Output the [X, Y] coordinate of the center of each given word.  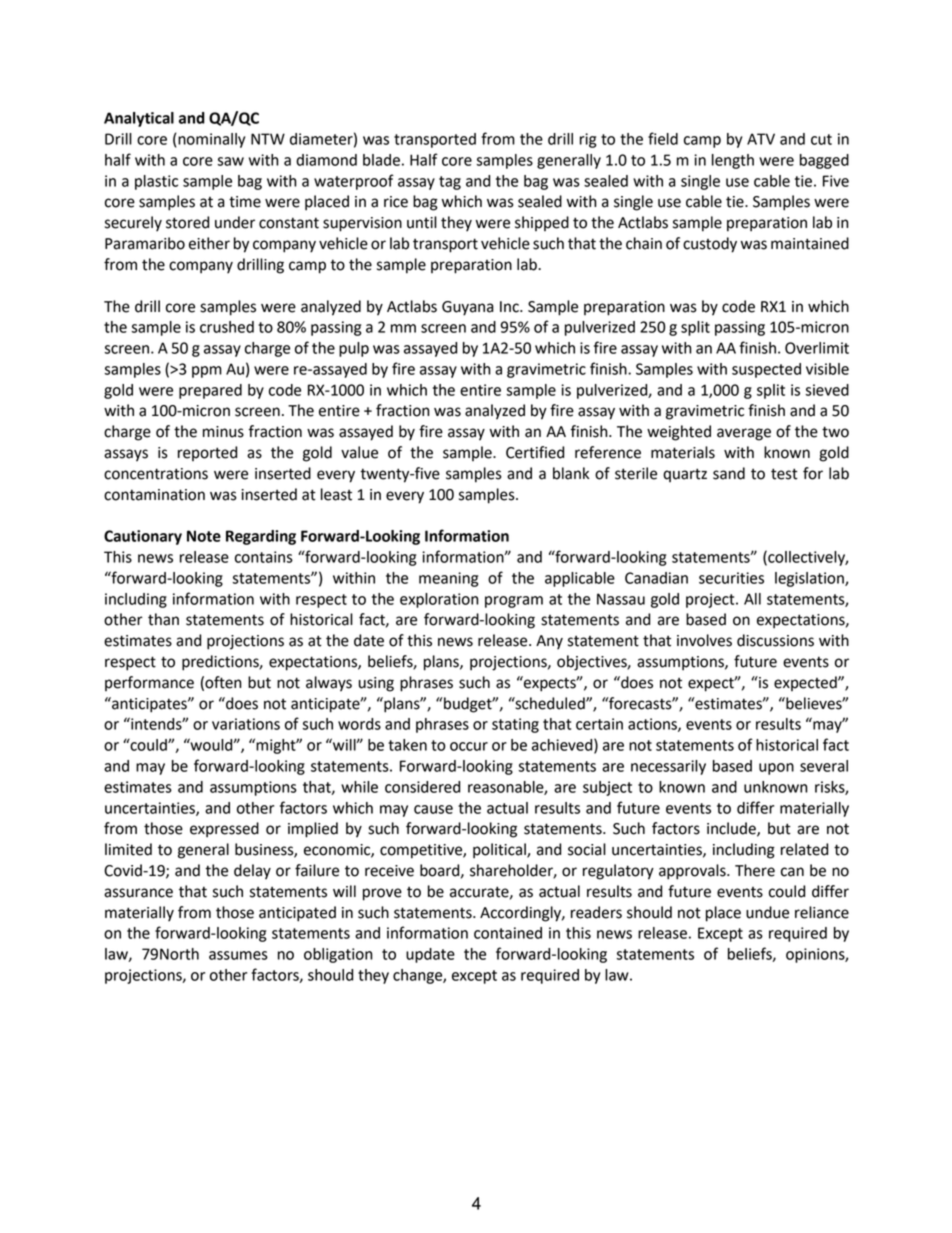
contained [508, 933]
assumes [238, 955]
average [744, 434]
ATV [761, 139]
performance [149, 683]
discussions [775, 640]
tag [450, 183]
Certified [535, 452]
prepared [210, 391]
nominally [210, 140]
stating [515, 725]
